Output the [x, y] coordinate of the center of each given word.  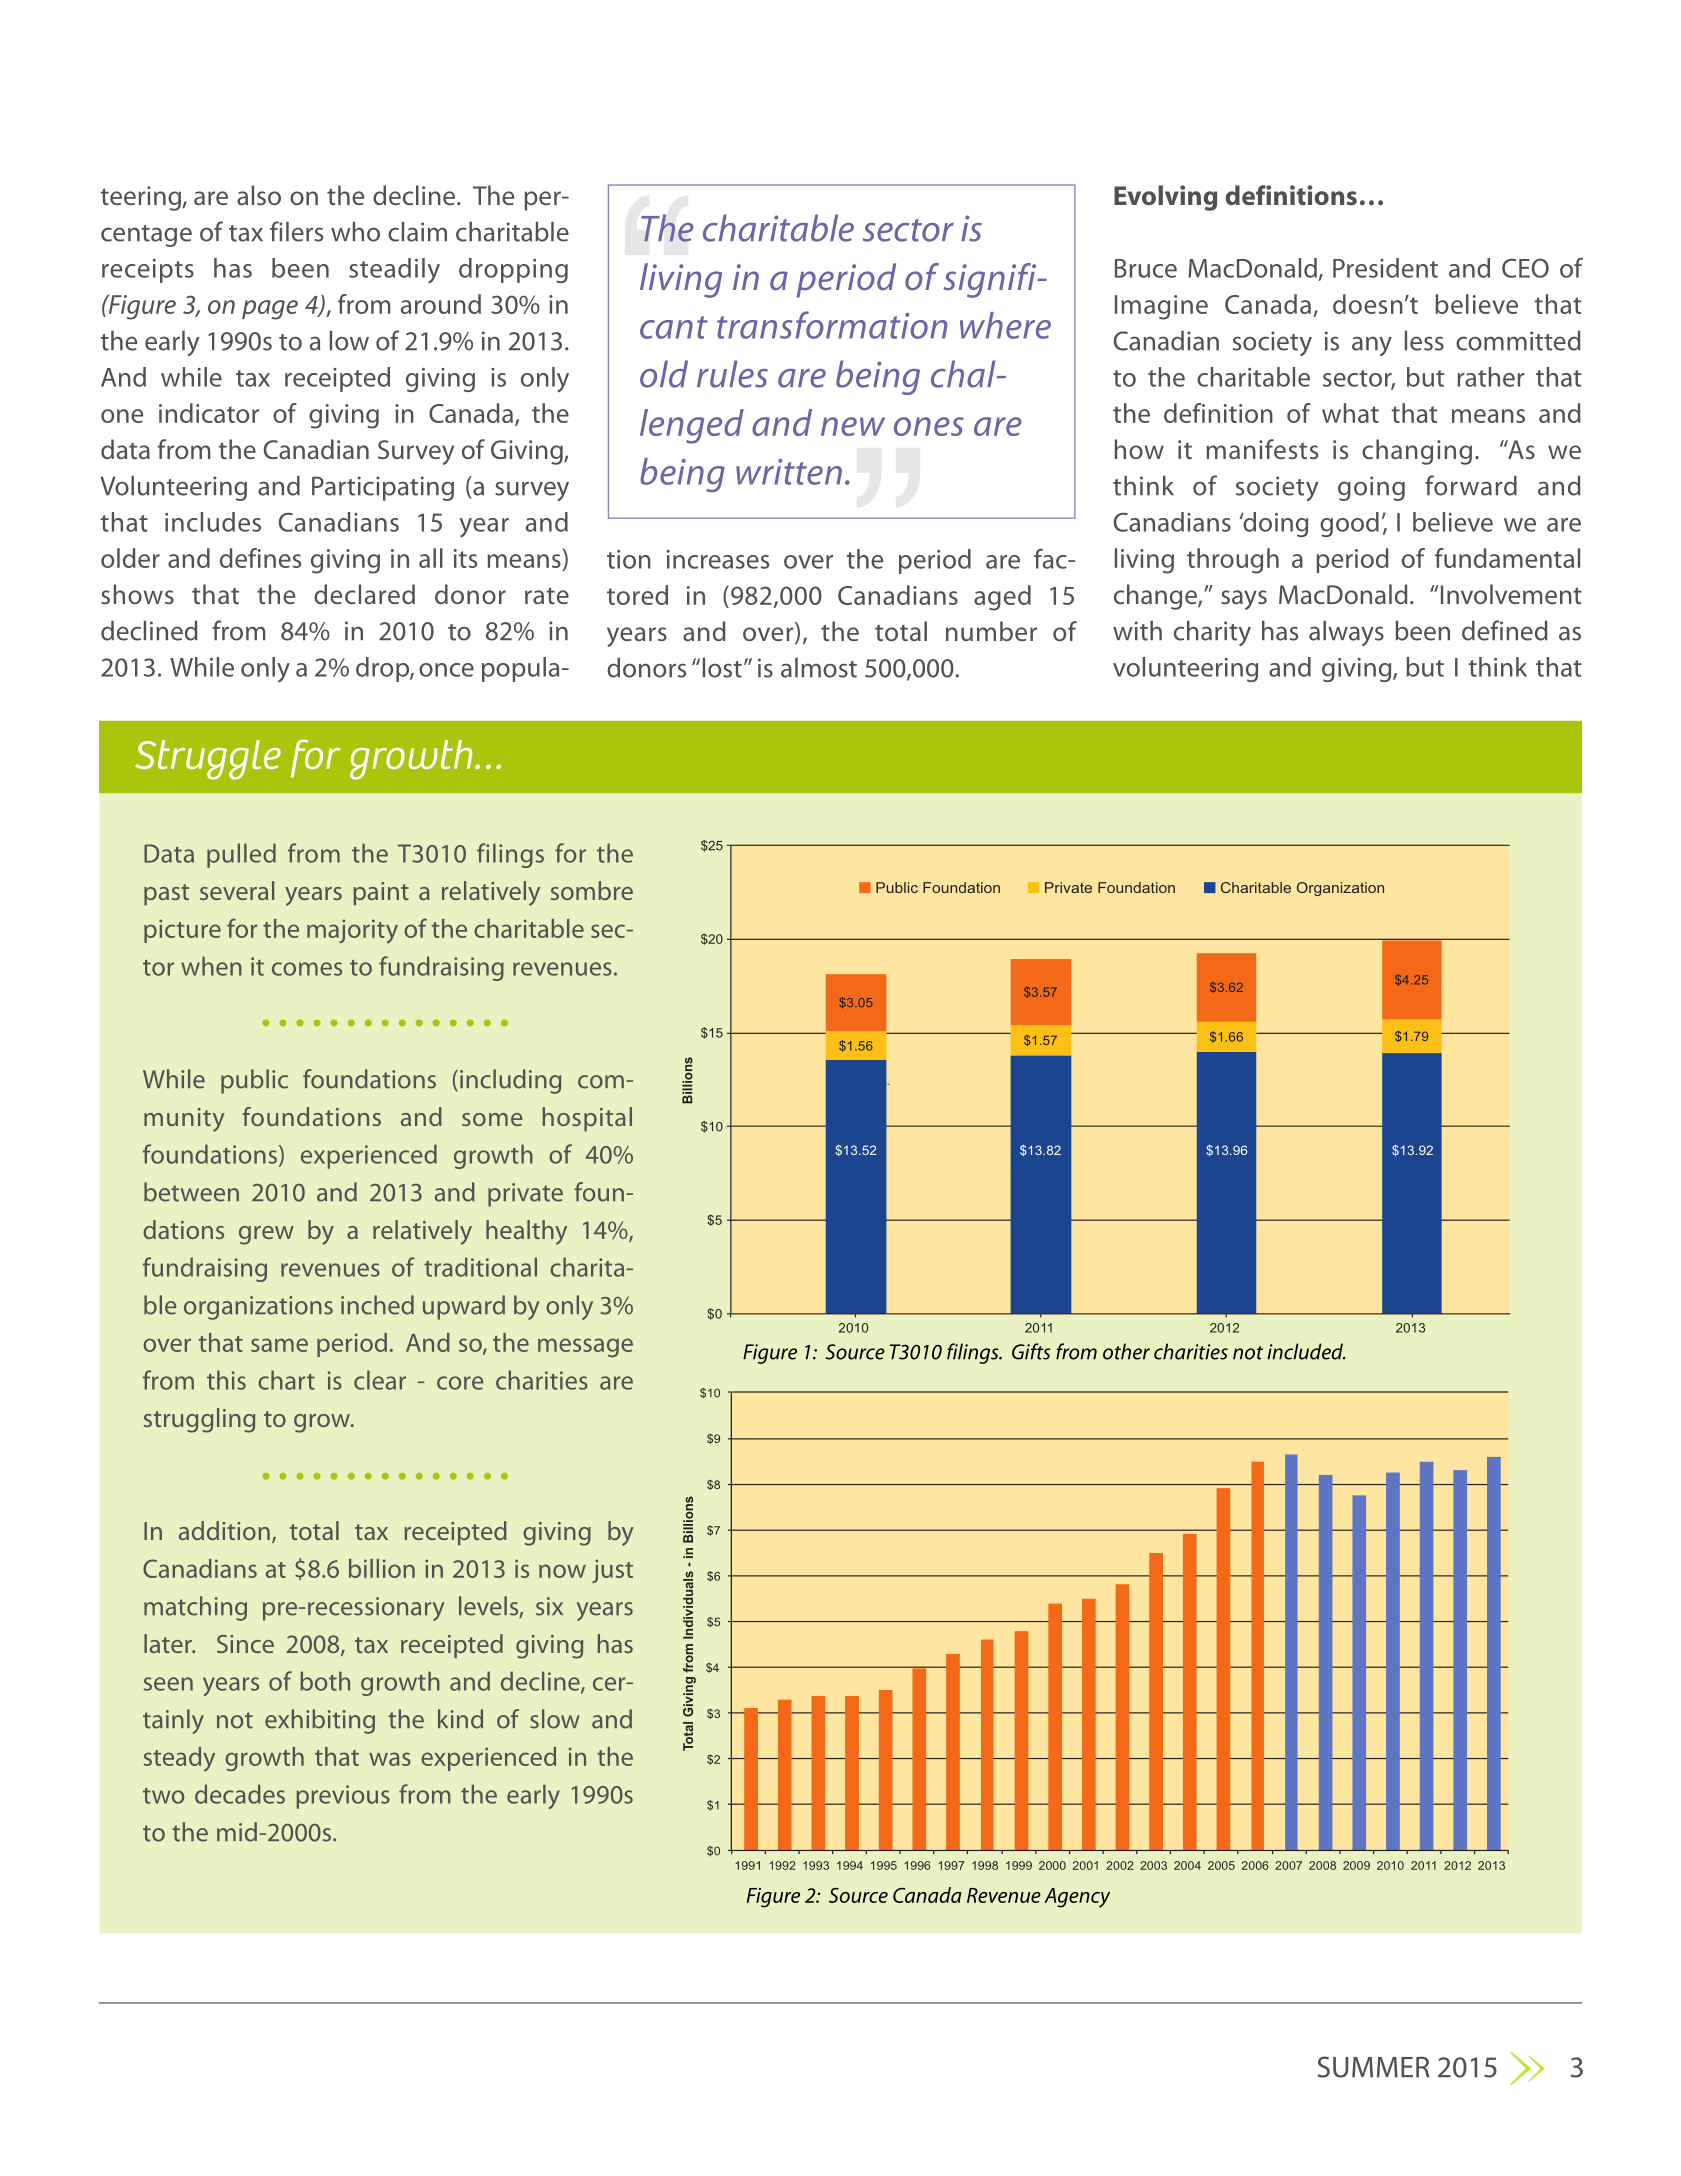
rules [732, 374]
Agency [1077, 1898]
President [1385, 268]
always [1346, 633]
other [1126, 1351]
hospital [587, 1119]
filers [296, 231]
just [612, 1571]
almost [819, 668]
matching [195, 1608]
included [1306, 1351]
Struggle [208, 760]
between [191, 1192]
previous [343, 1797]
